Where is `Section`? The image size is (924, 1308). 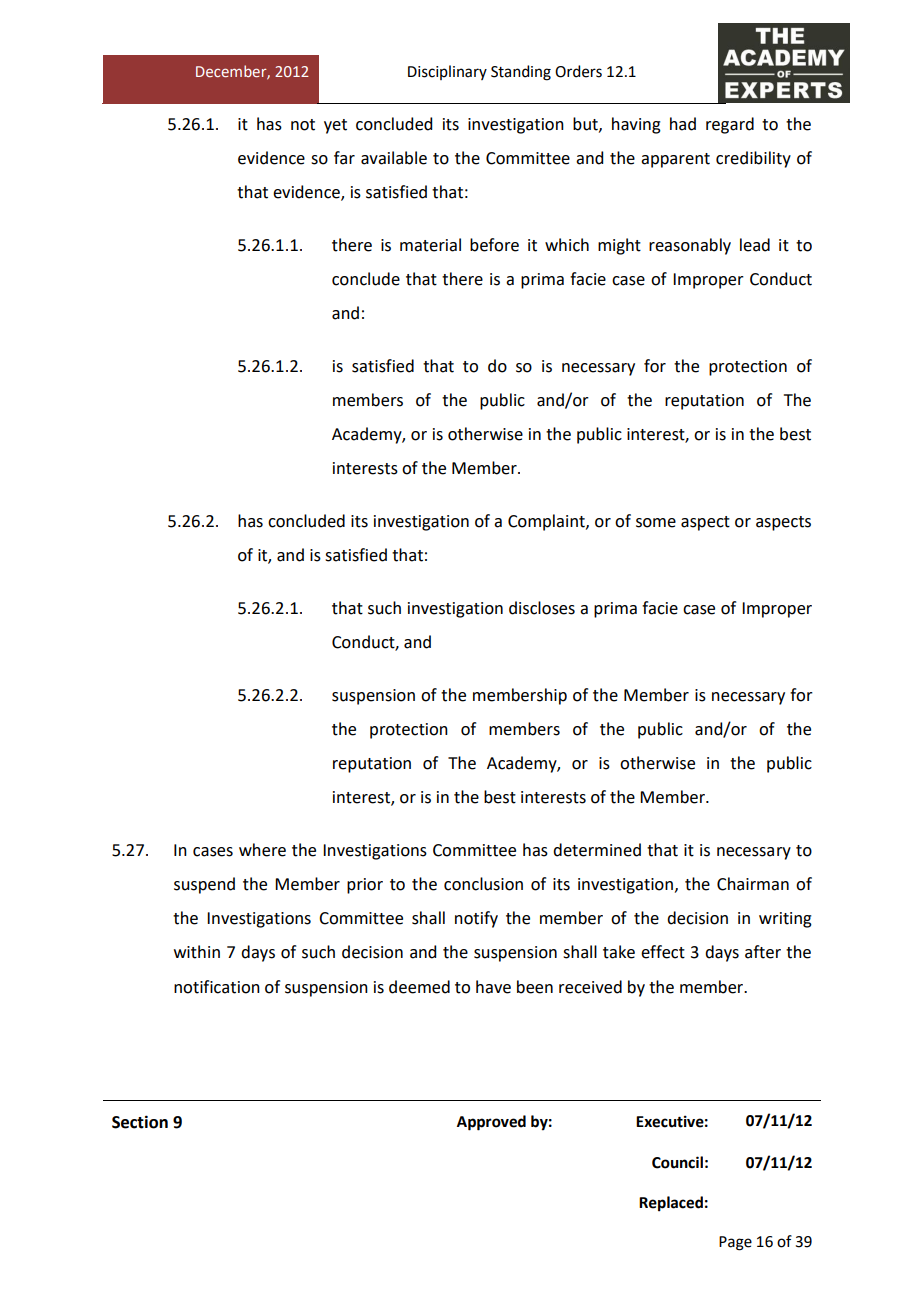
Section is located at coordinates (140, 1122).
